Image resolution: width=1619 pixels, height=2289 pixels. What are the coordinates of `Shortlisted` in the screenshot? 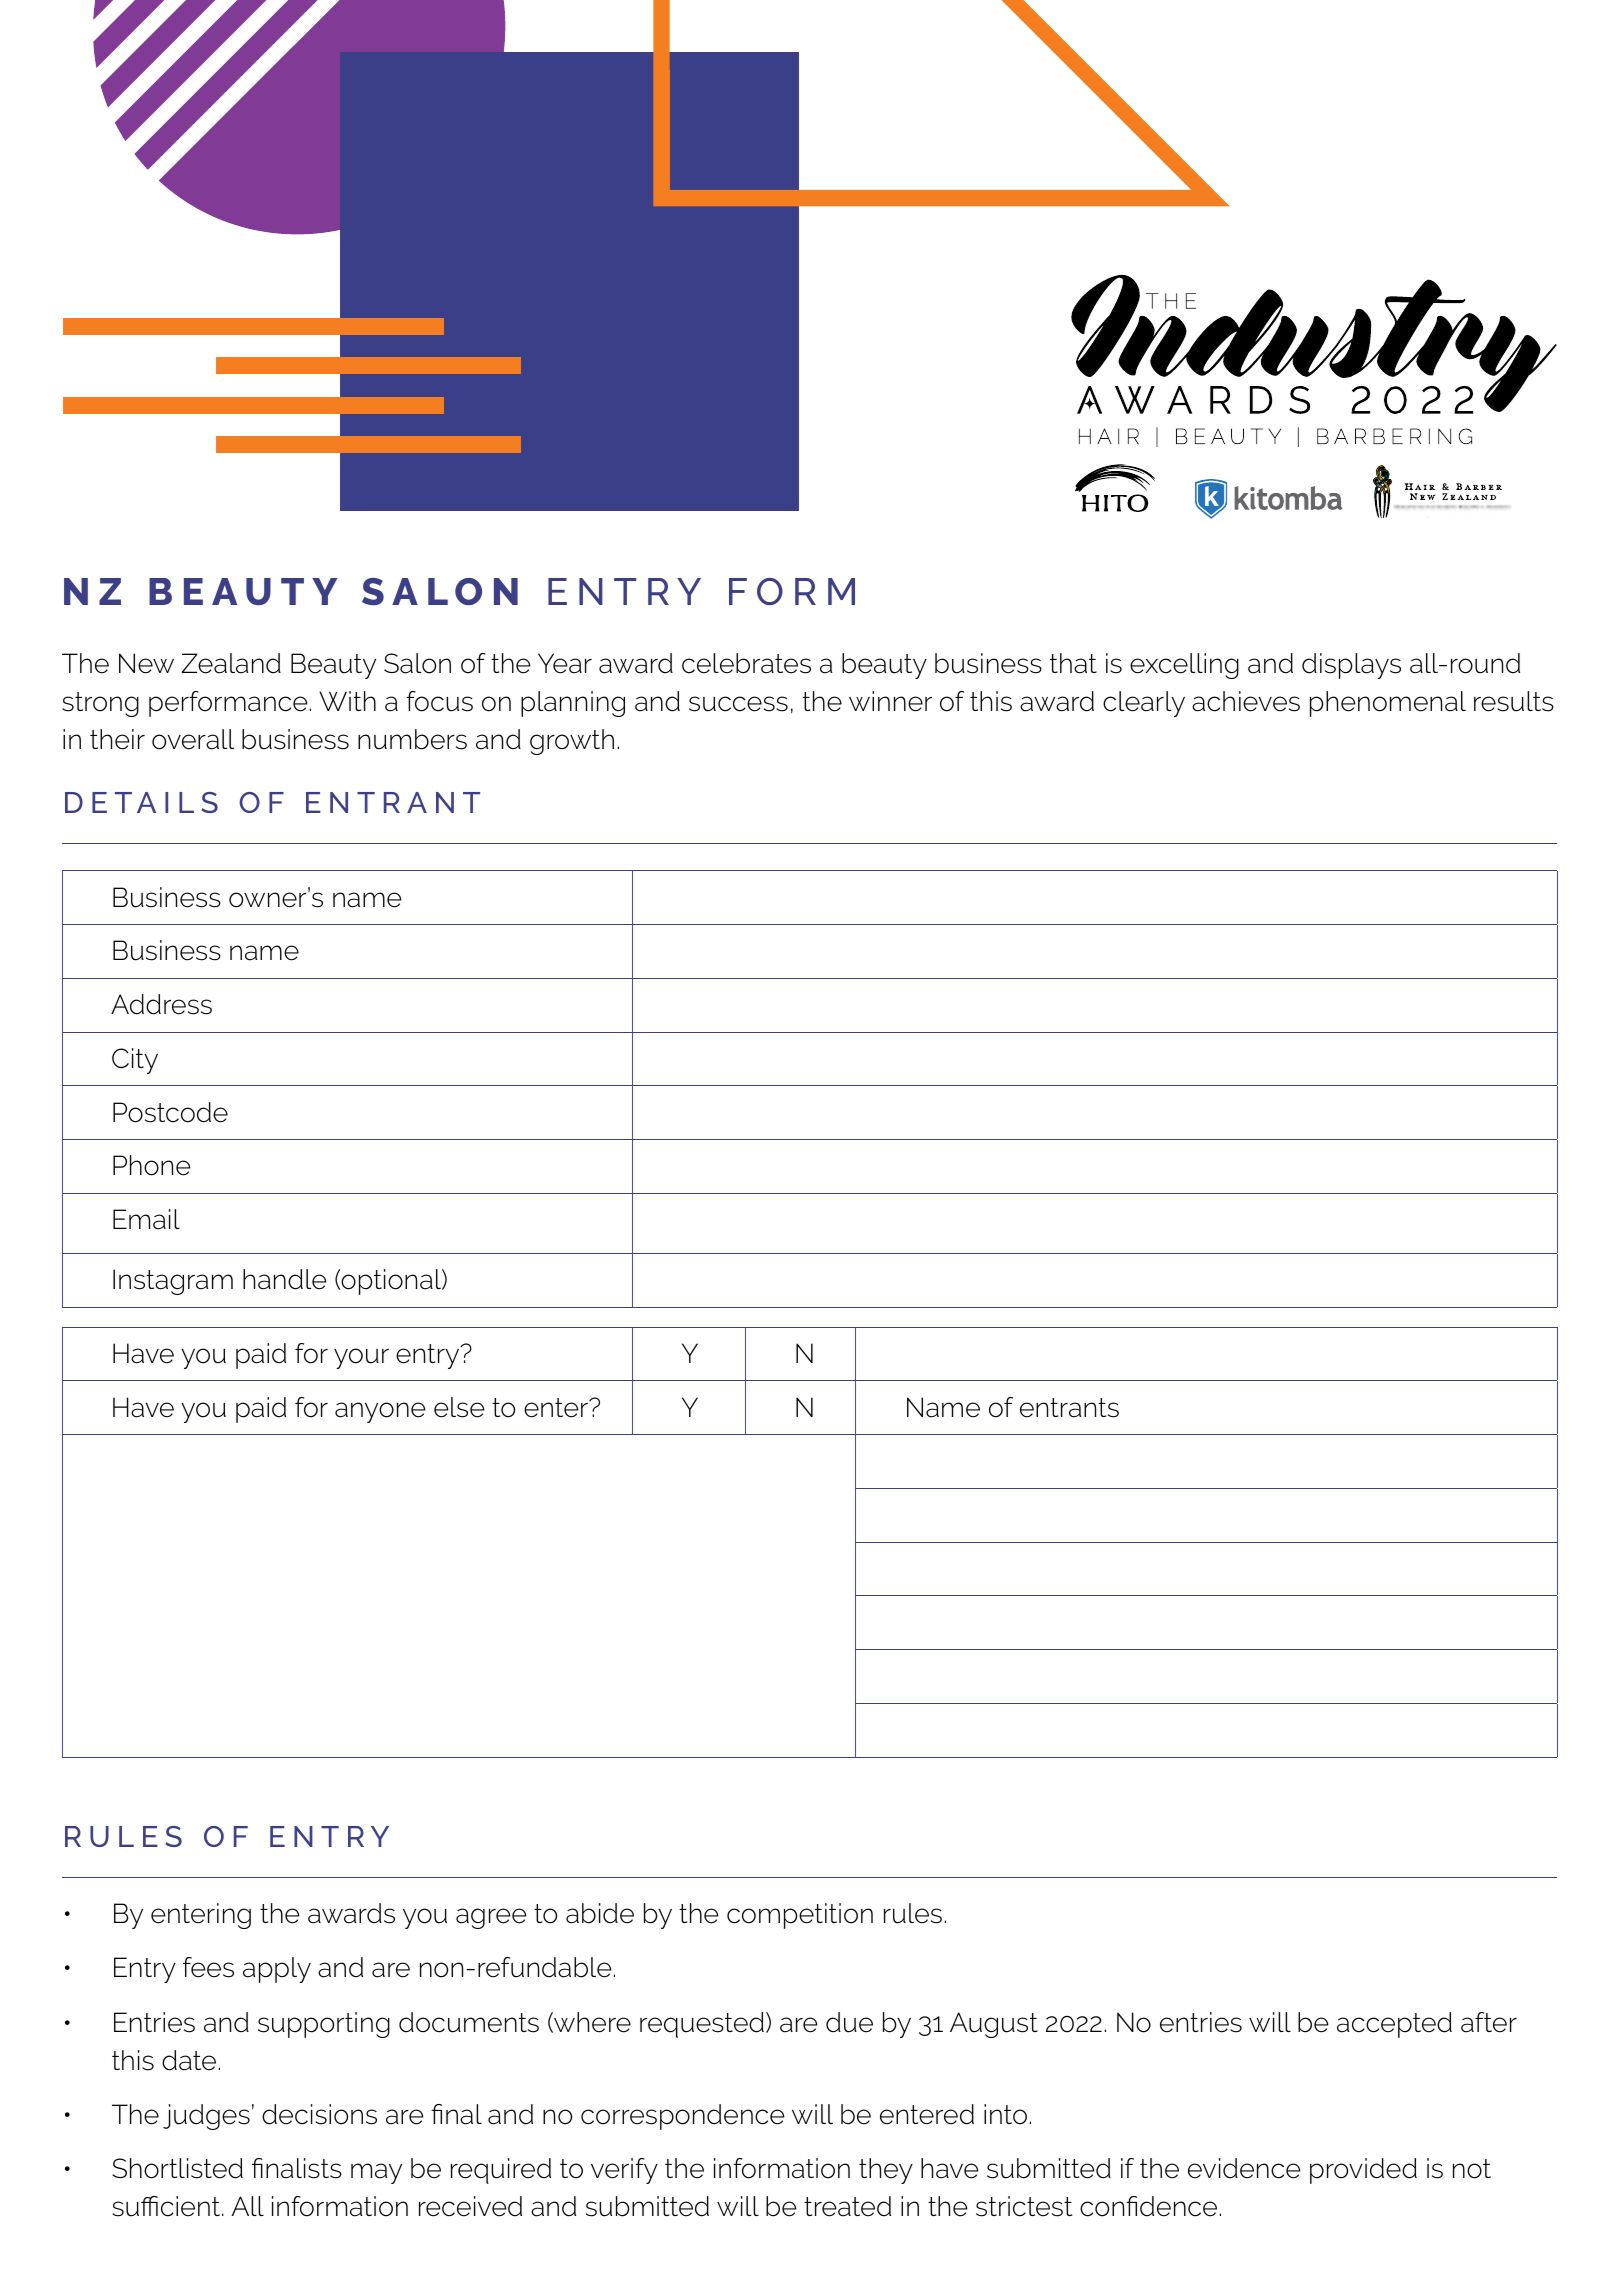 It's located at (177, 2168).
